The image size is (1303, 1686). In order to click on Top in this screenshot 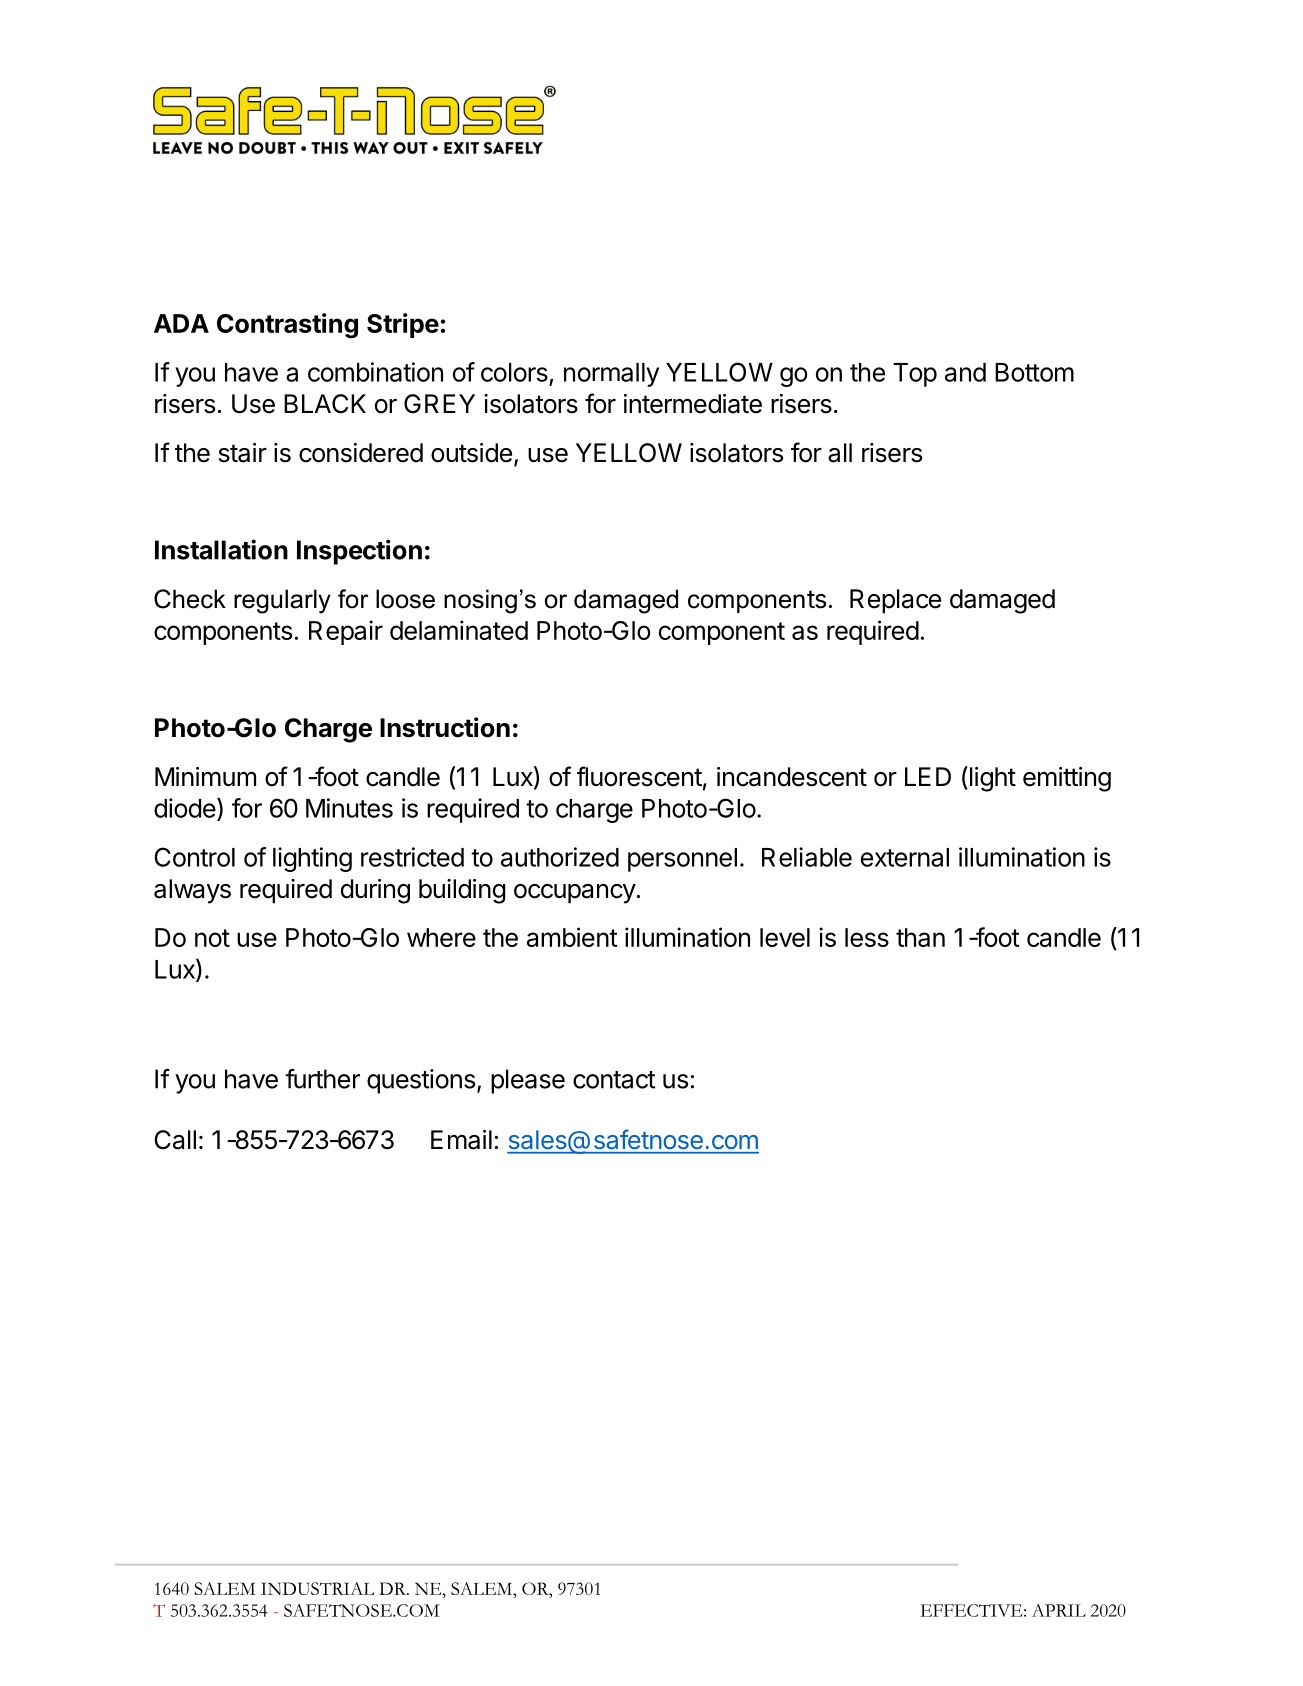, I will do `click(915, 375)`.
